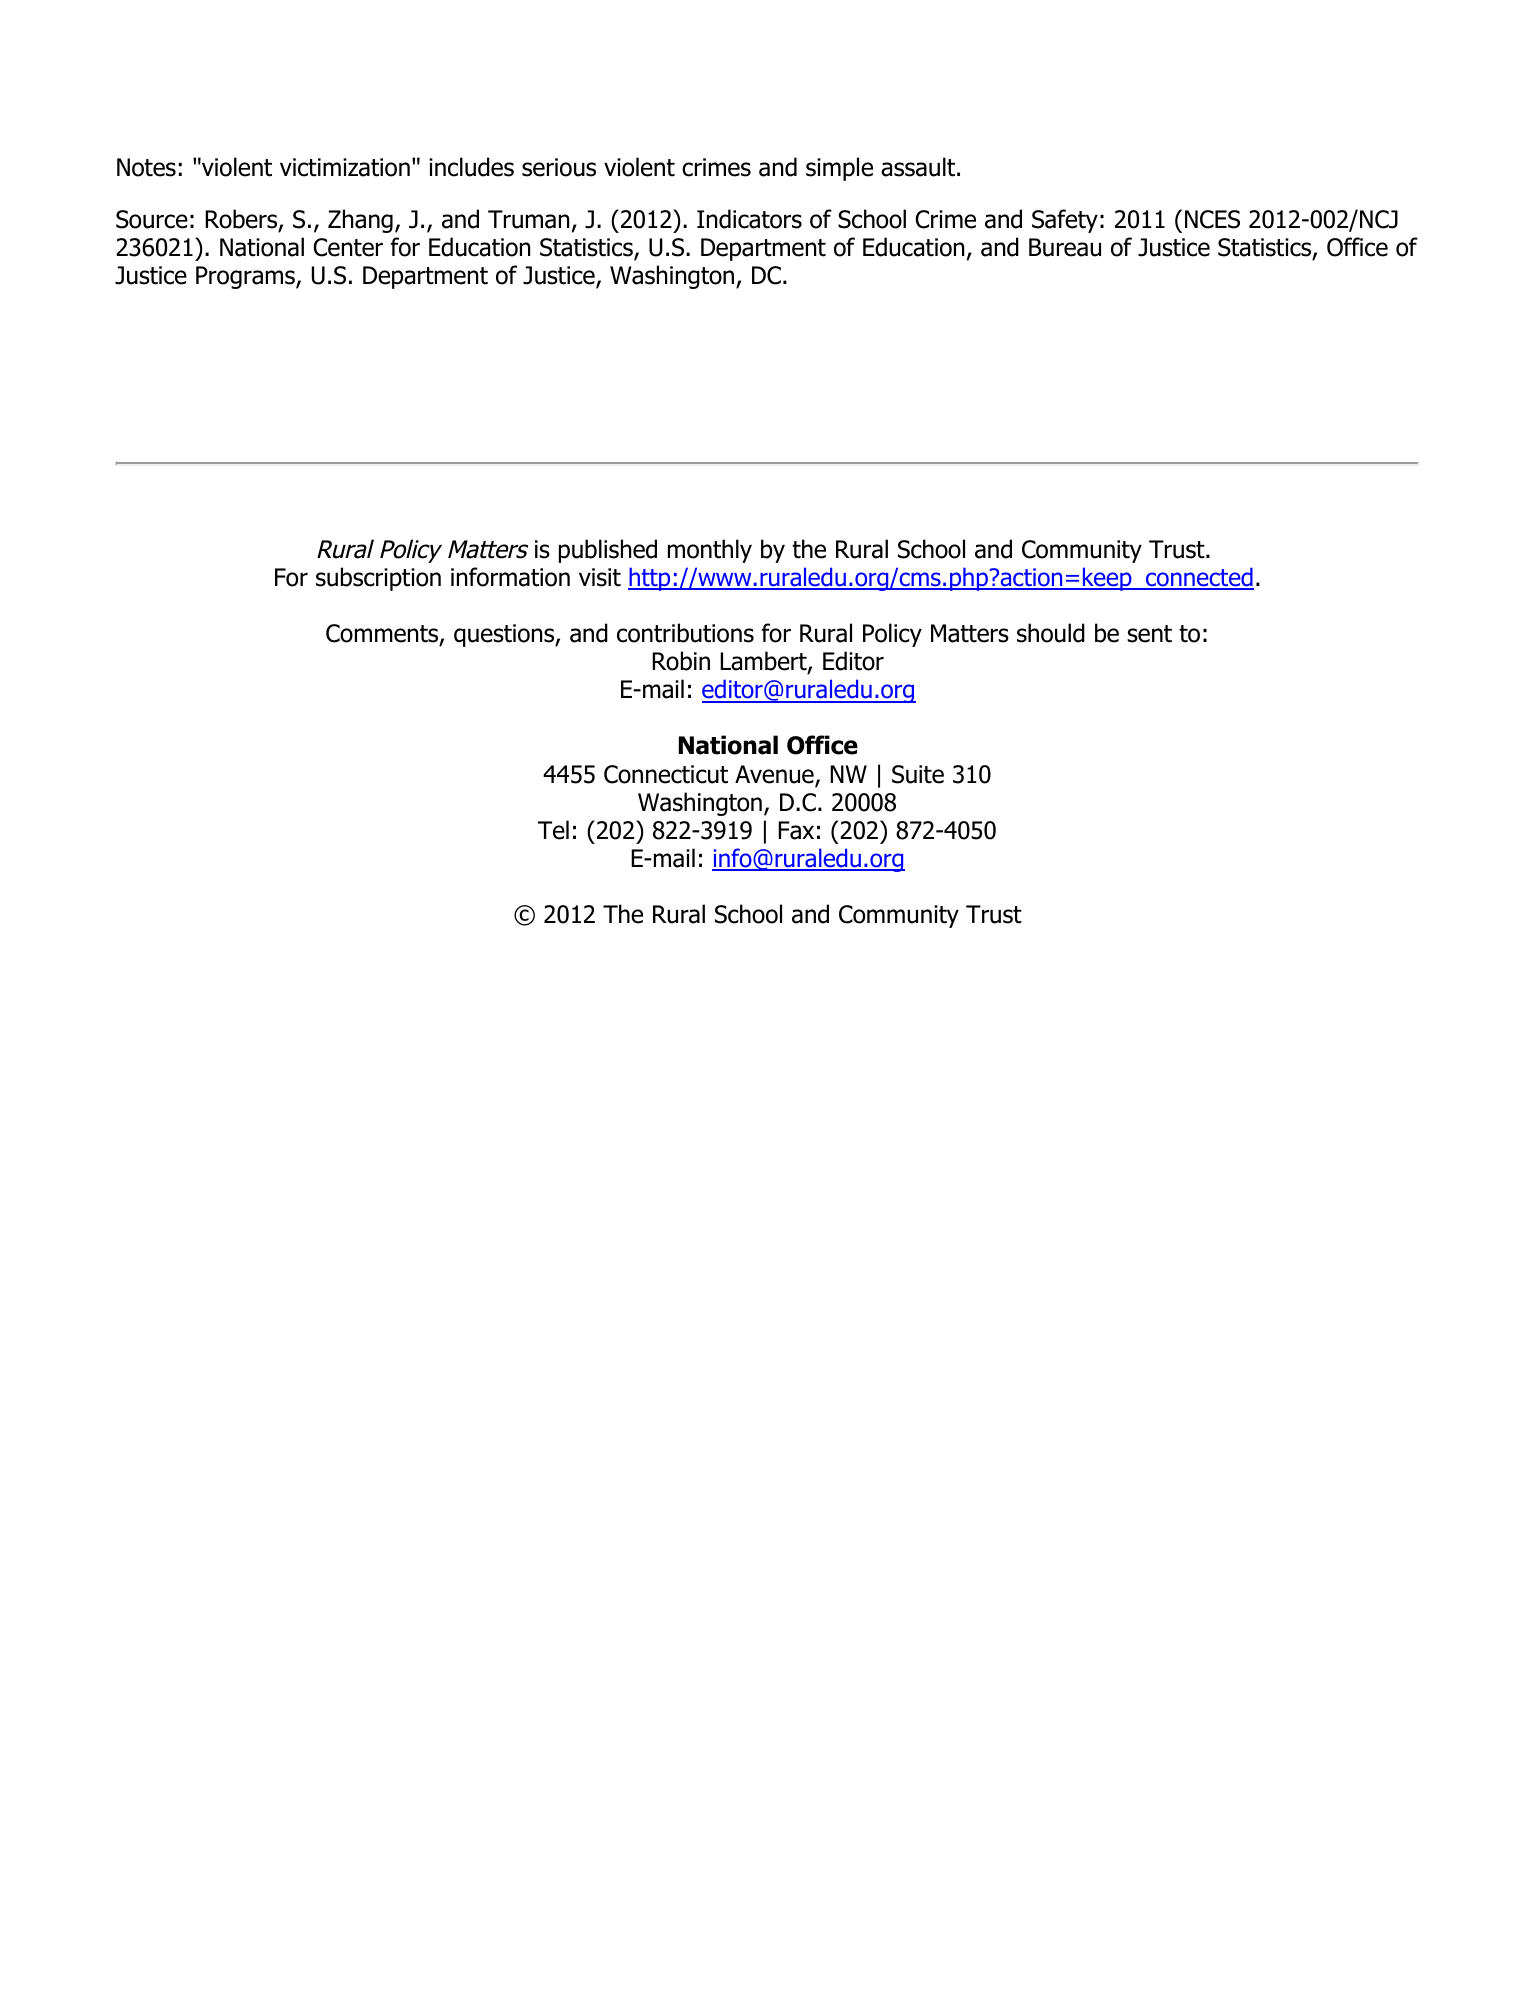  Describe the element at coordinates (1051, 633) in the screenshot. I see `should` at that location.
